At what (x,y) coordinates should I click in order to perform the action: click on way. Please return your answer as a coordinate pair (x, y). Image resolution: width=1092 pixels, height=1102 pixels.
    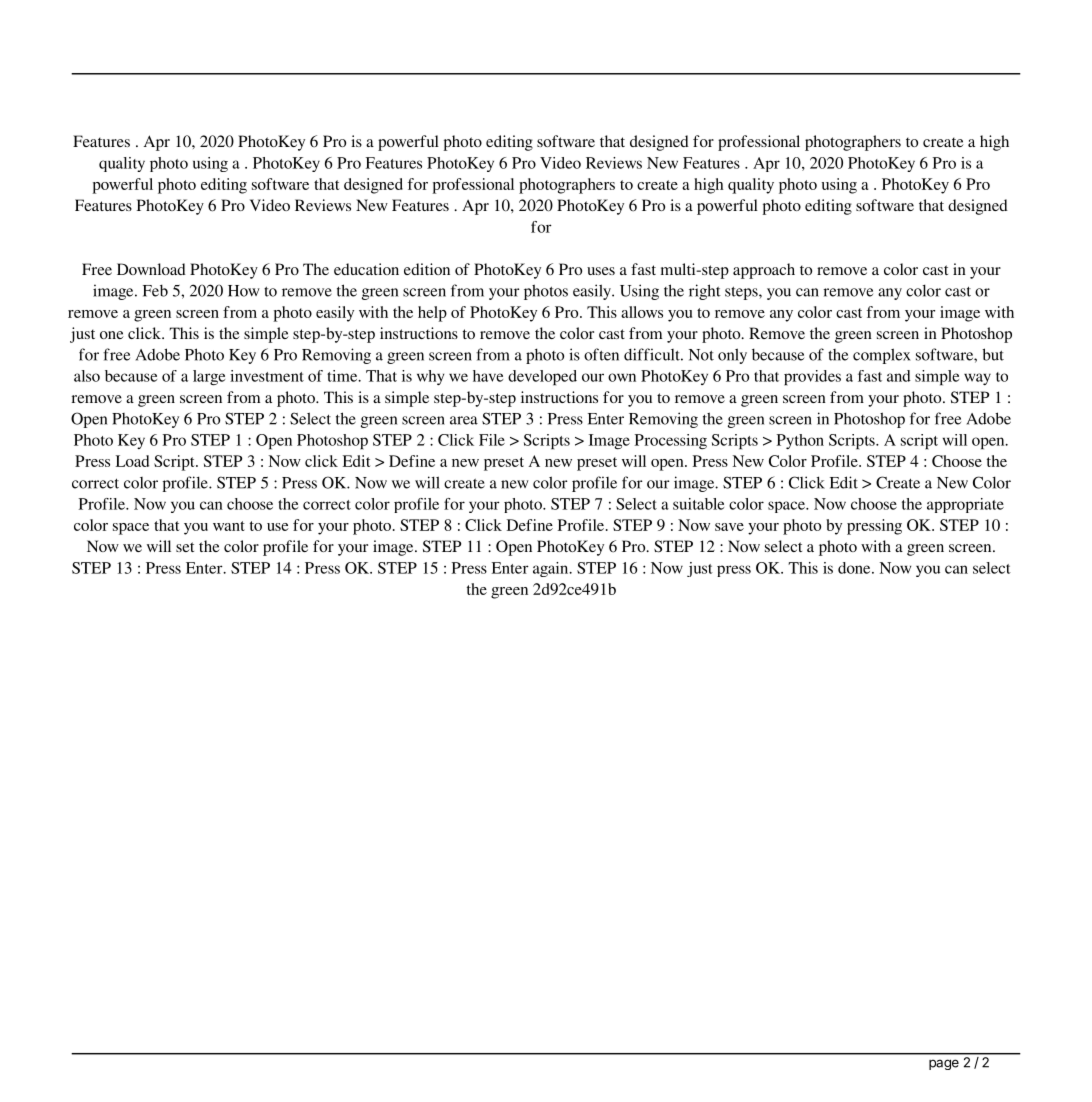
    Looking at the image, I should click on (977, 379).
